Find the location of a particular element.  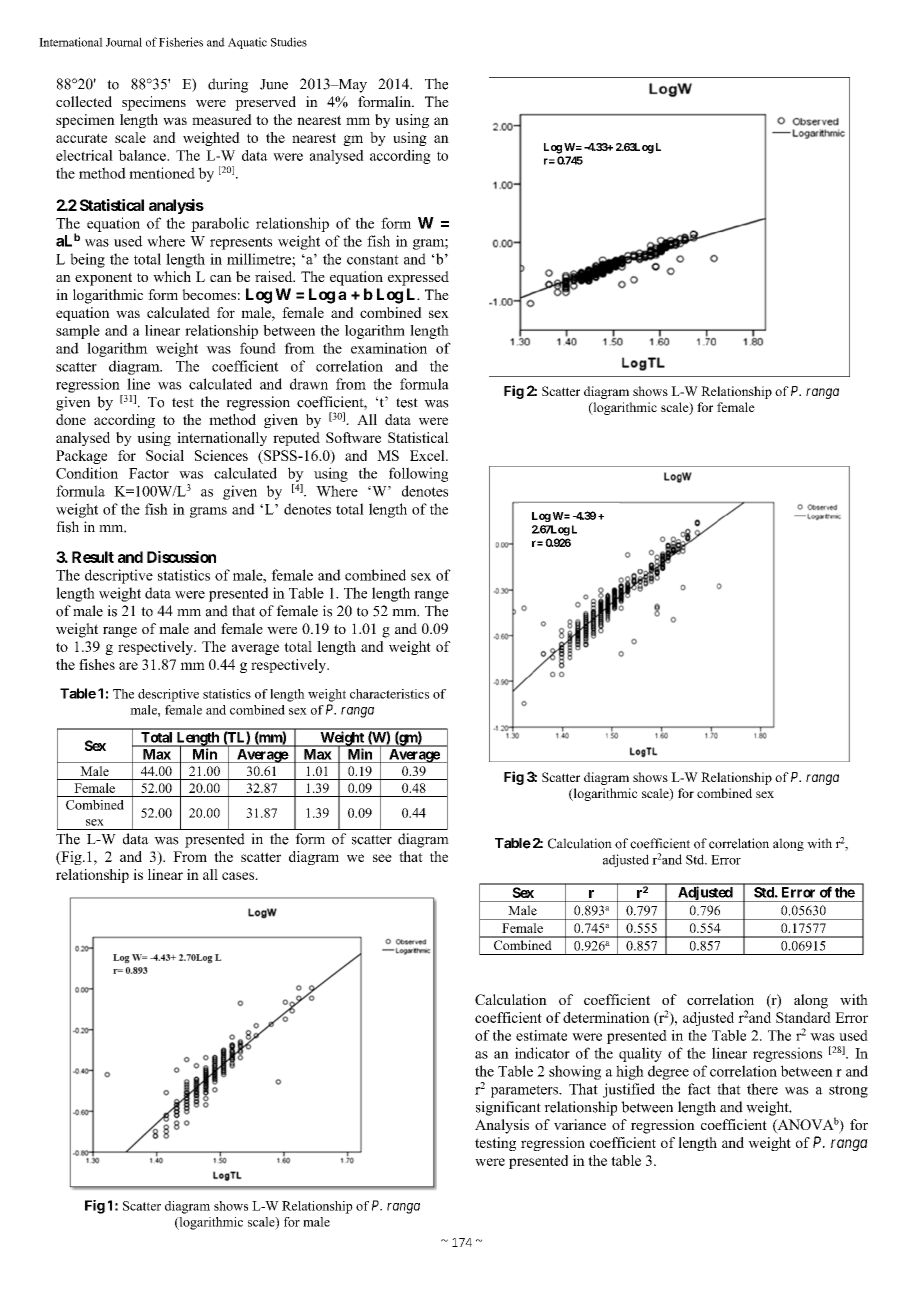

Discussion is located at coordinates (181, 557).
